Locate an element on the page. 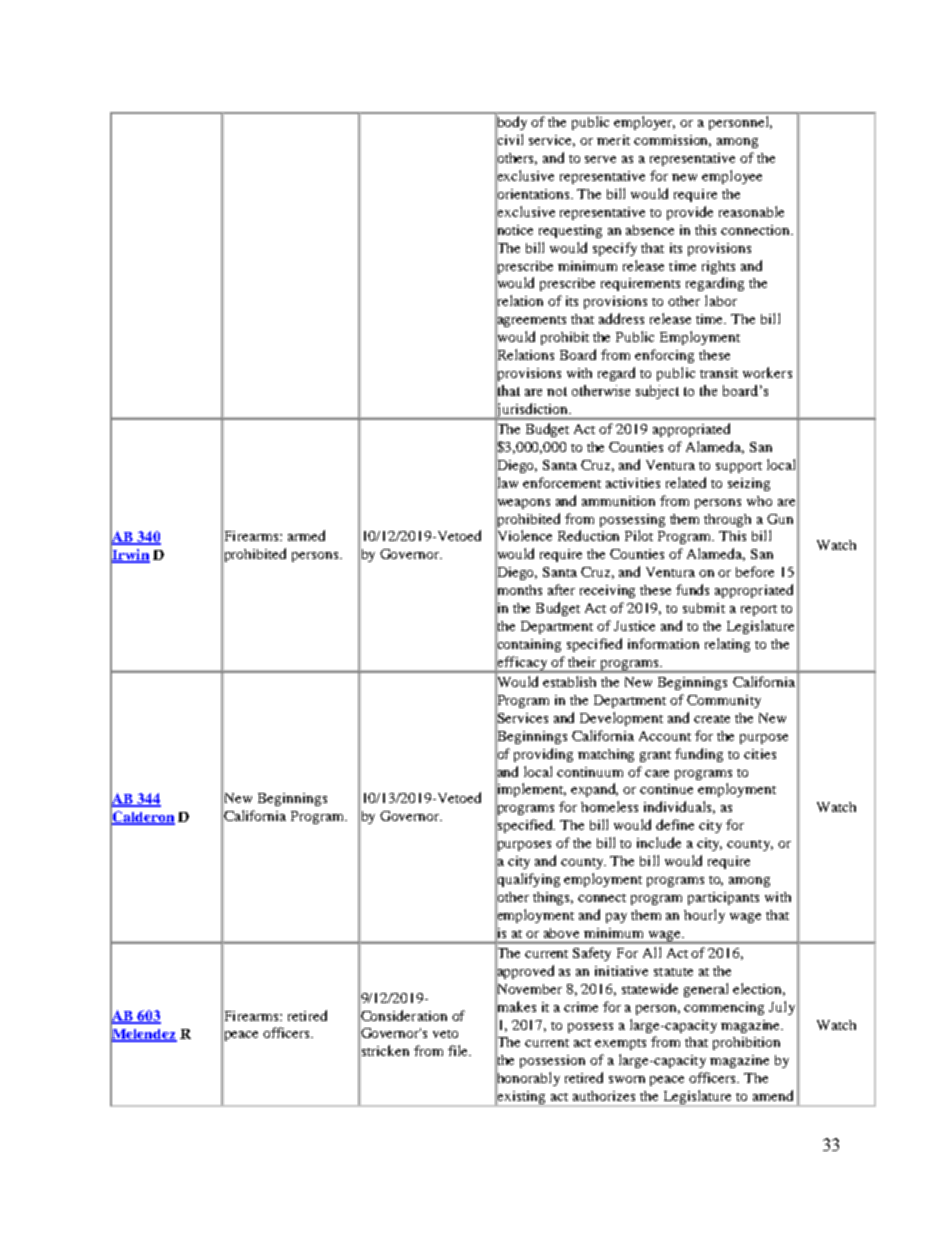 The image size is (952, 1233). Community is located at coordinates (724, 701).
